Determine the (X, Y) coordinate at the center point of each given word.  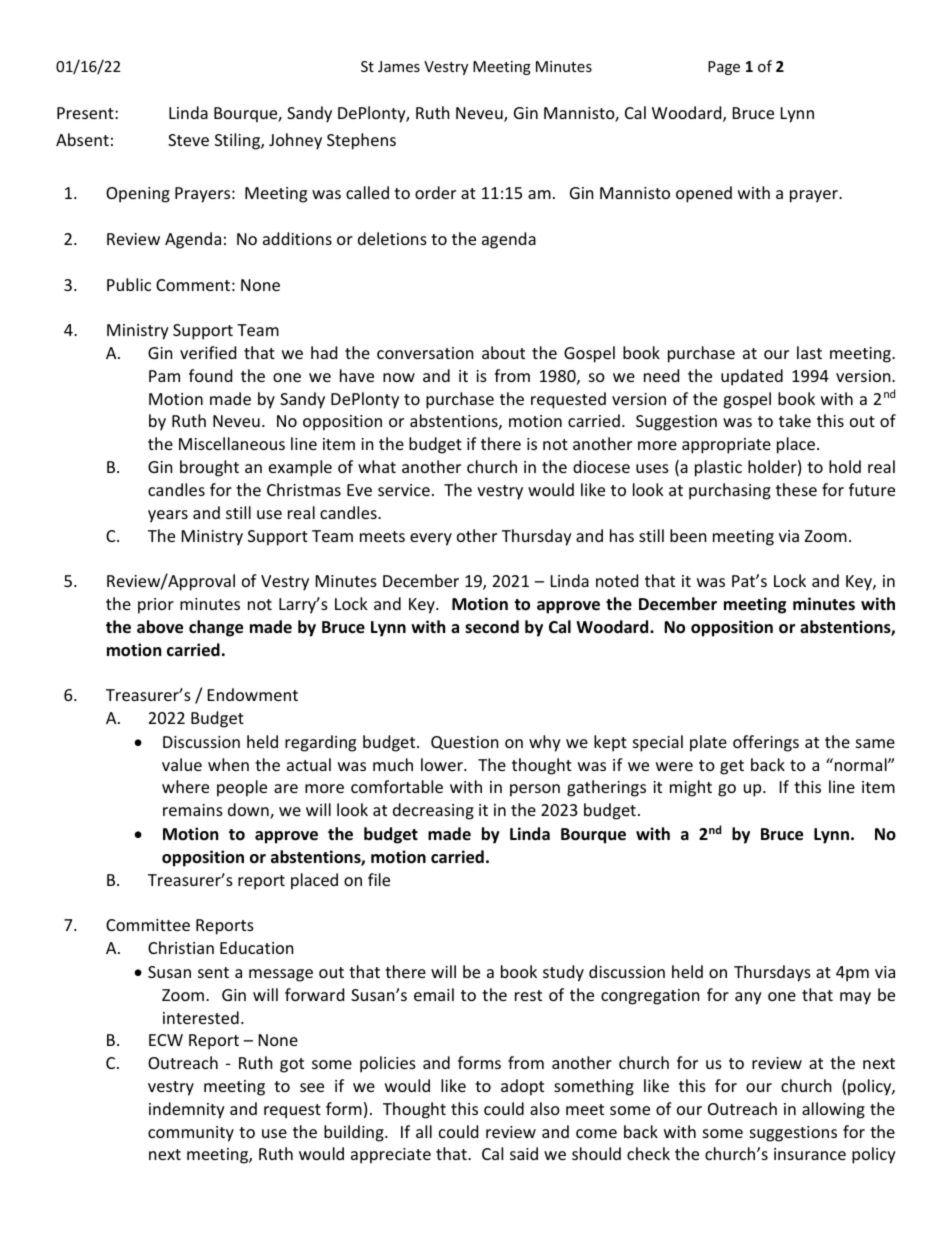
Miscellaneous (232, 443)
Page (724, 68)
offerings (766, 743)
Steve (188, 140)
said (524, 1153)
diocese (601, 466)
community (191, 1134)
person (535, 790)
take (795, 420)
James (399, 66)
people (242, 788)
